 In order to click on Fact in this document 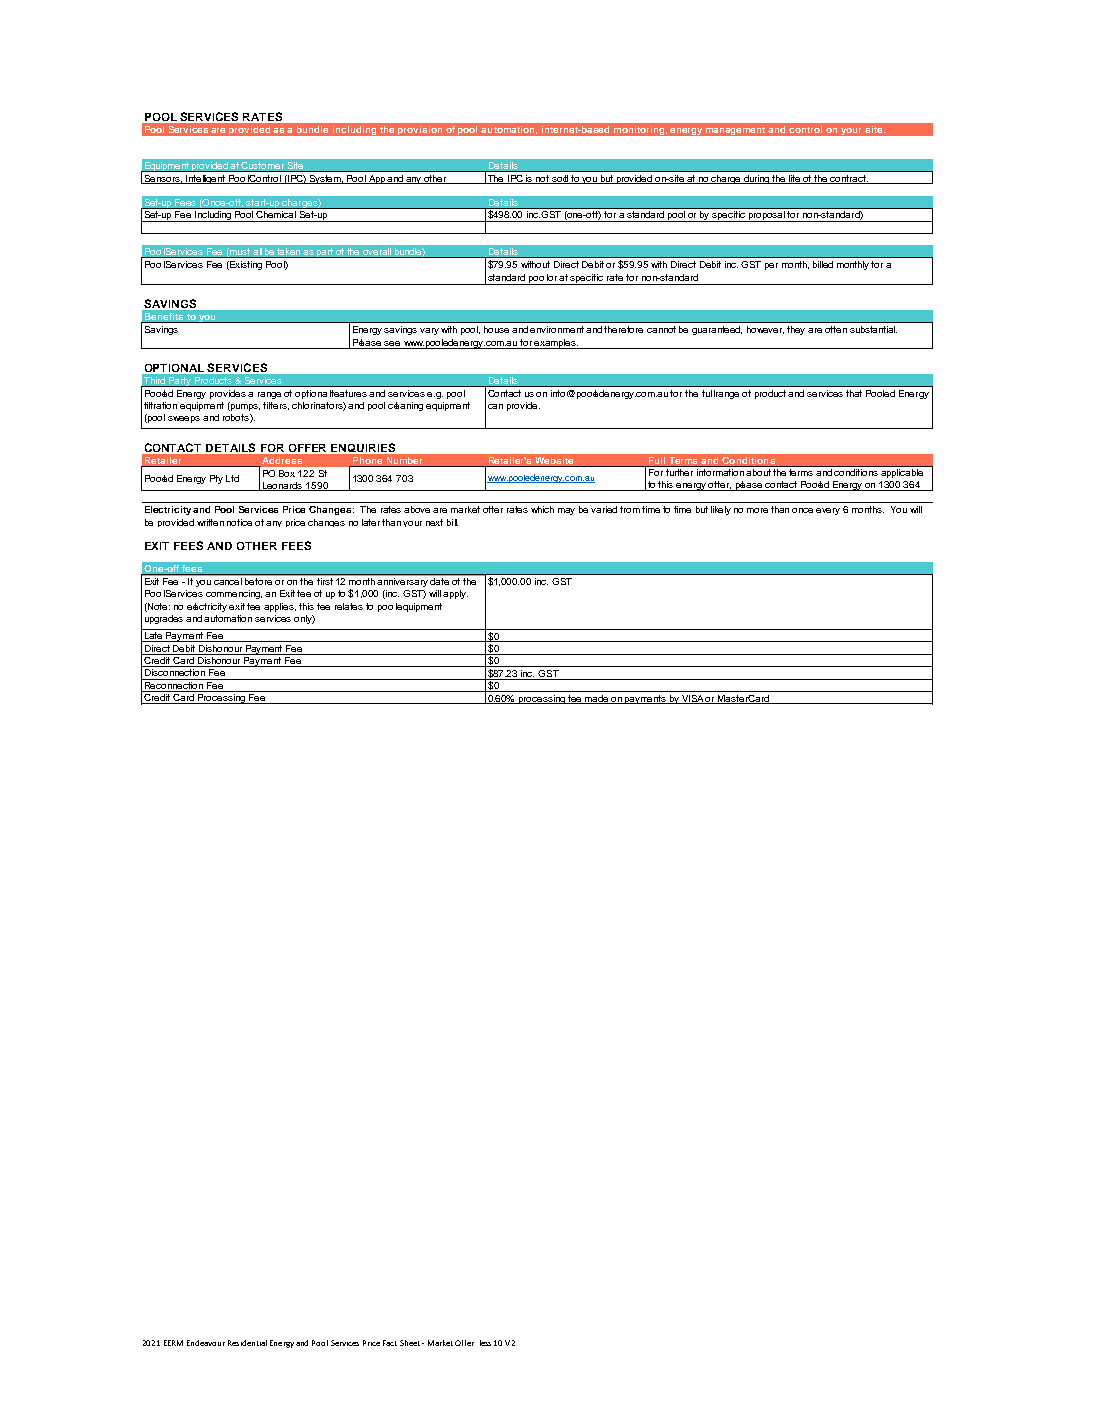, I will do `click(390, 1343)`.
